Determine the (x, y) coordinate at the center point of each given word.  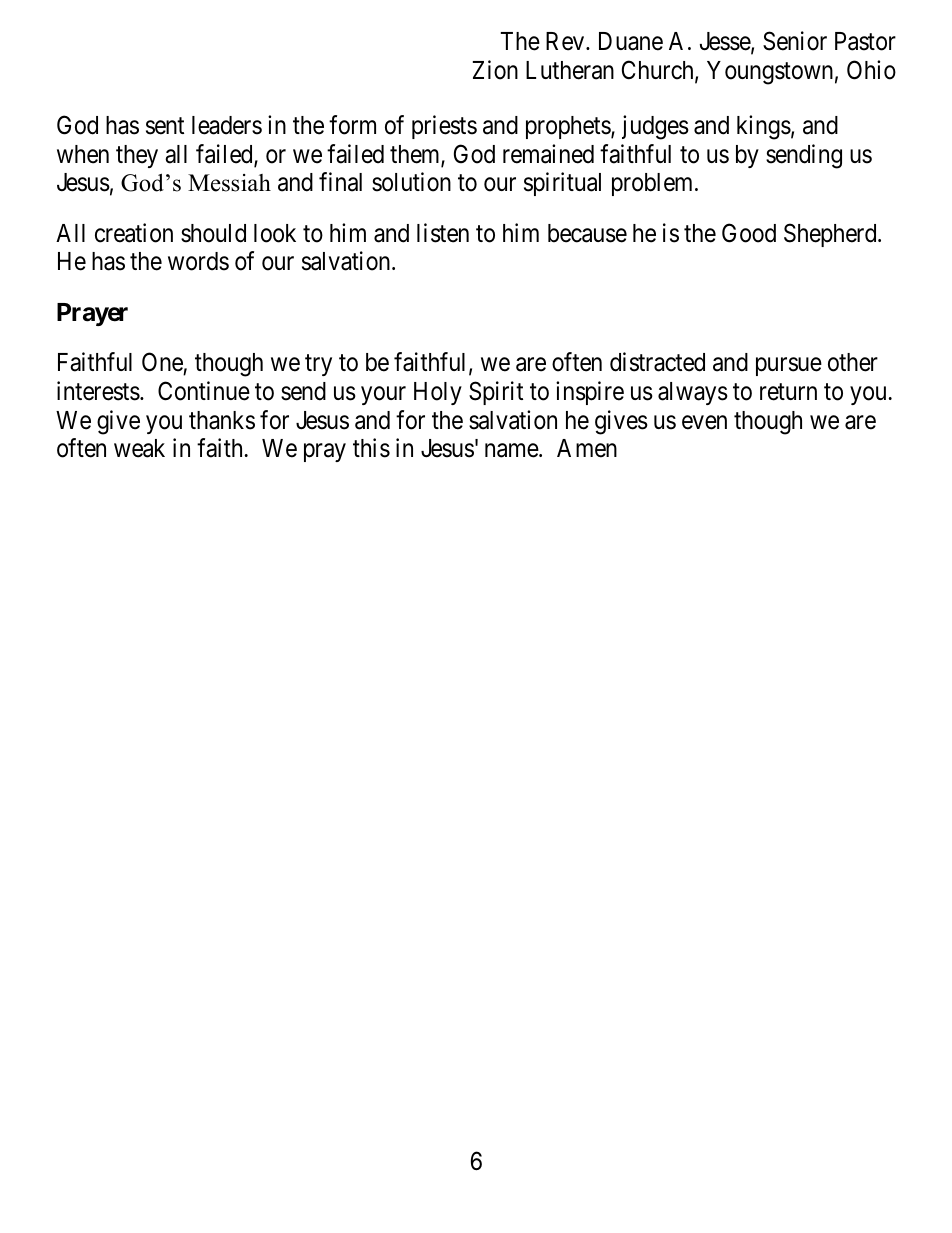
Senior (795, 41)
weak (139, 448)
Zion (495, 70)
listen (443, 233)
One (163, 364)
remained (548, 154)
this (371, 448)
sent (165, 126)
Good (749, 233)
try (318, 365)
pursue (789, 367)
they (137, 156)
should (213, 233)
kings (764, 127)
